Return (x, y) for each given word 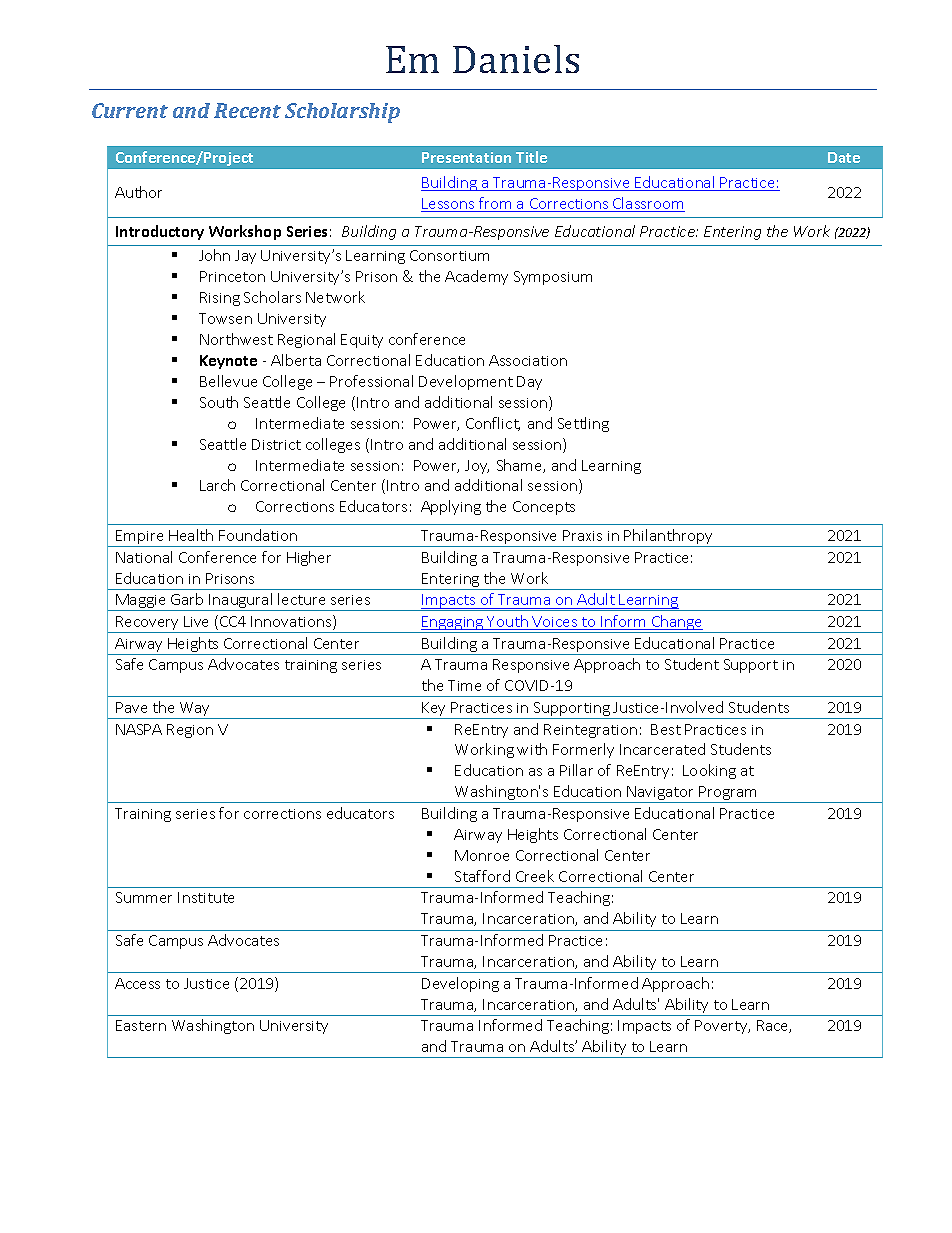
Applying (451, 507)
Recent (247, 110)
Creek (535, 876)
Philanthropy (669, 538)
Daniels (516, 59)
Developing (460, 984)
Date (844, 157)
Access (137, 983)
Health (191, 535)
